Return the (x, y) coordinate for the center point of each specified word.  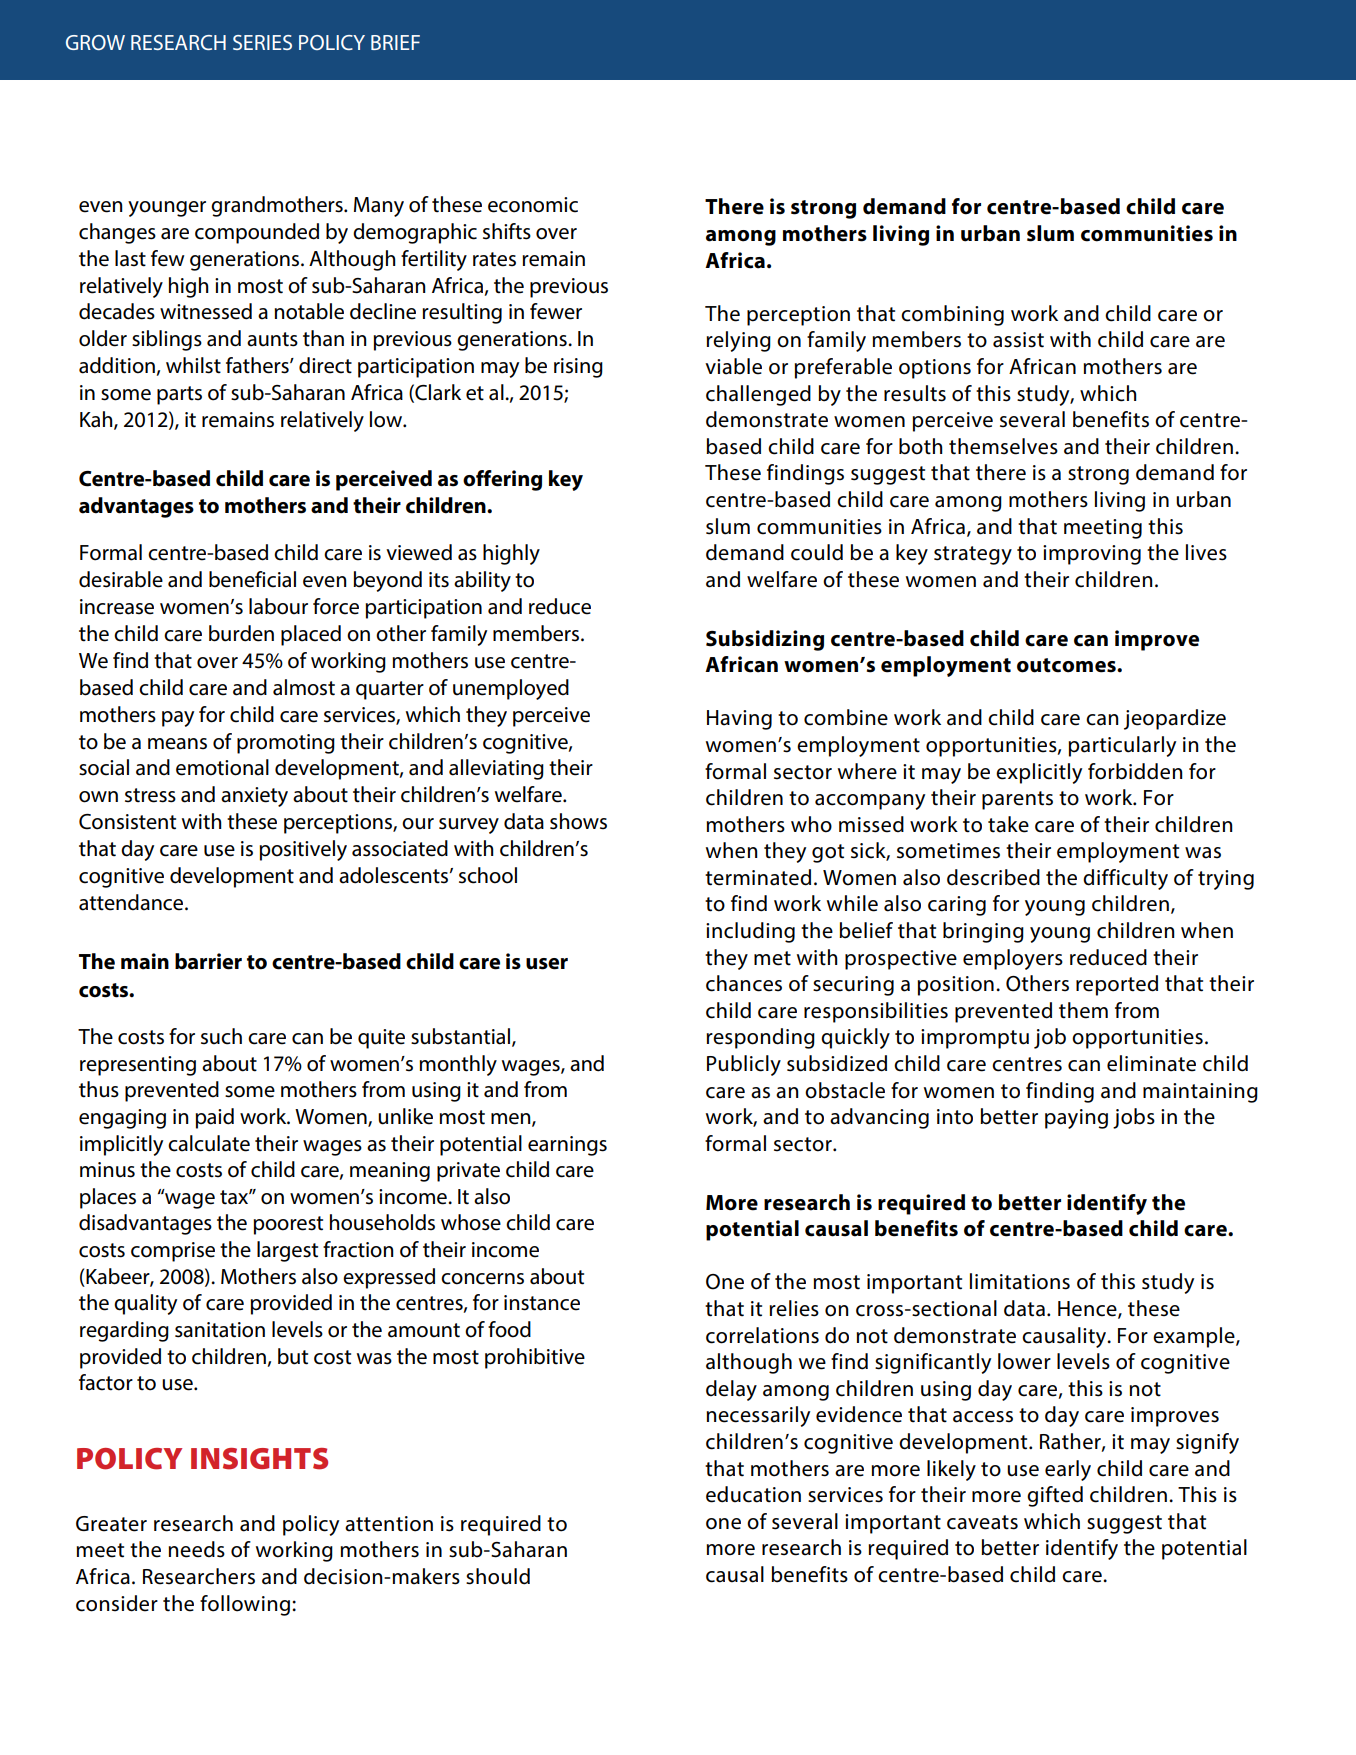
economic (533, 205)
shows (578, 821)
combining (952, 315)
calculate (209, 1143)
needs (196, 1549)
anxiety (254, 797)
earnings (567, 1146)
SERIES (262, 42)
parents (1017, 800)
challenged (758, 395)
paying (1076, 1119)
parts (179, 395)
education (753, 1494)
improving (1092, 555)
